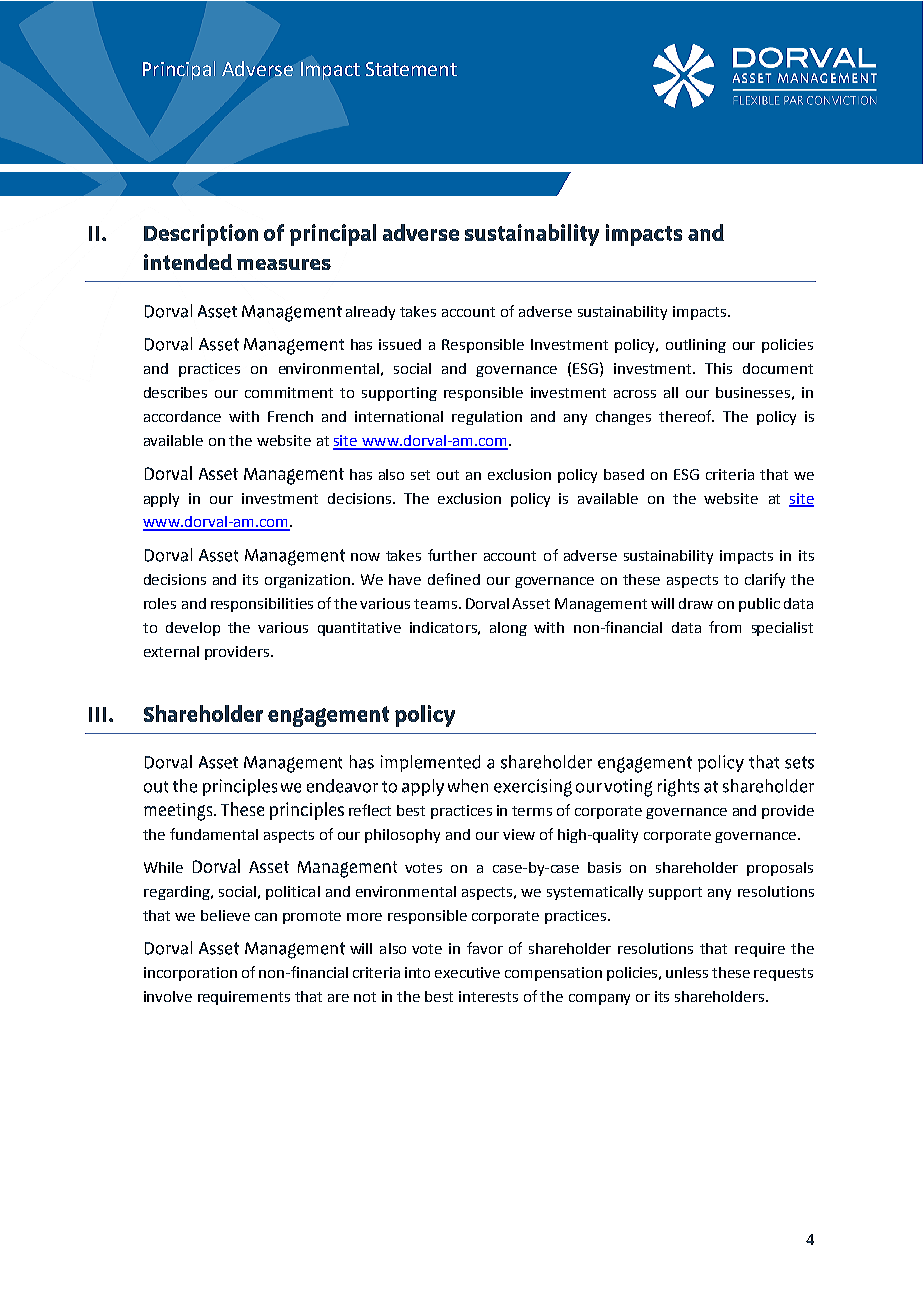 The width and height of the screenshot is (924, 1308). Describe the element at coordinates (190, 974) in the screenshot. I see `incorporation` at that location.
